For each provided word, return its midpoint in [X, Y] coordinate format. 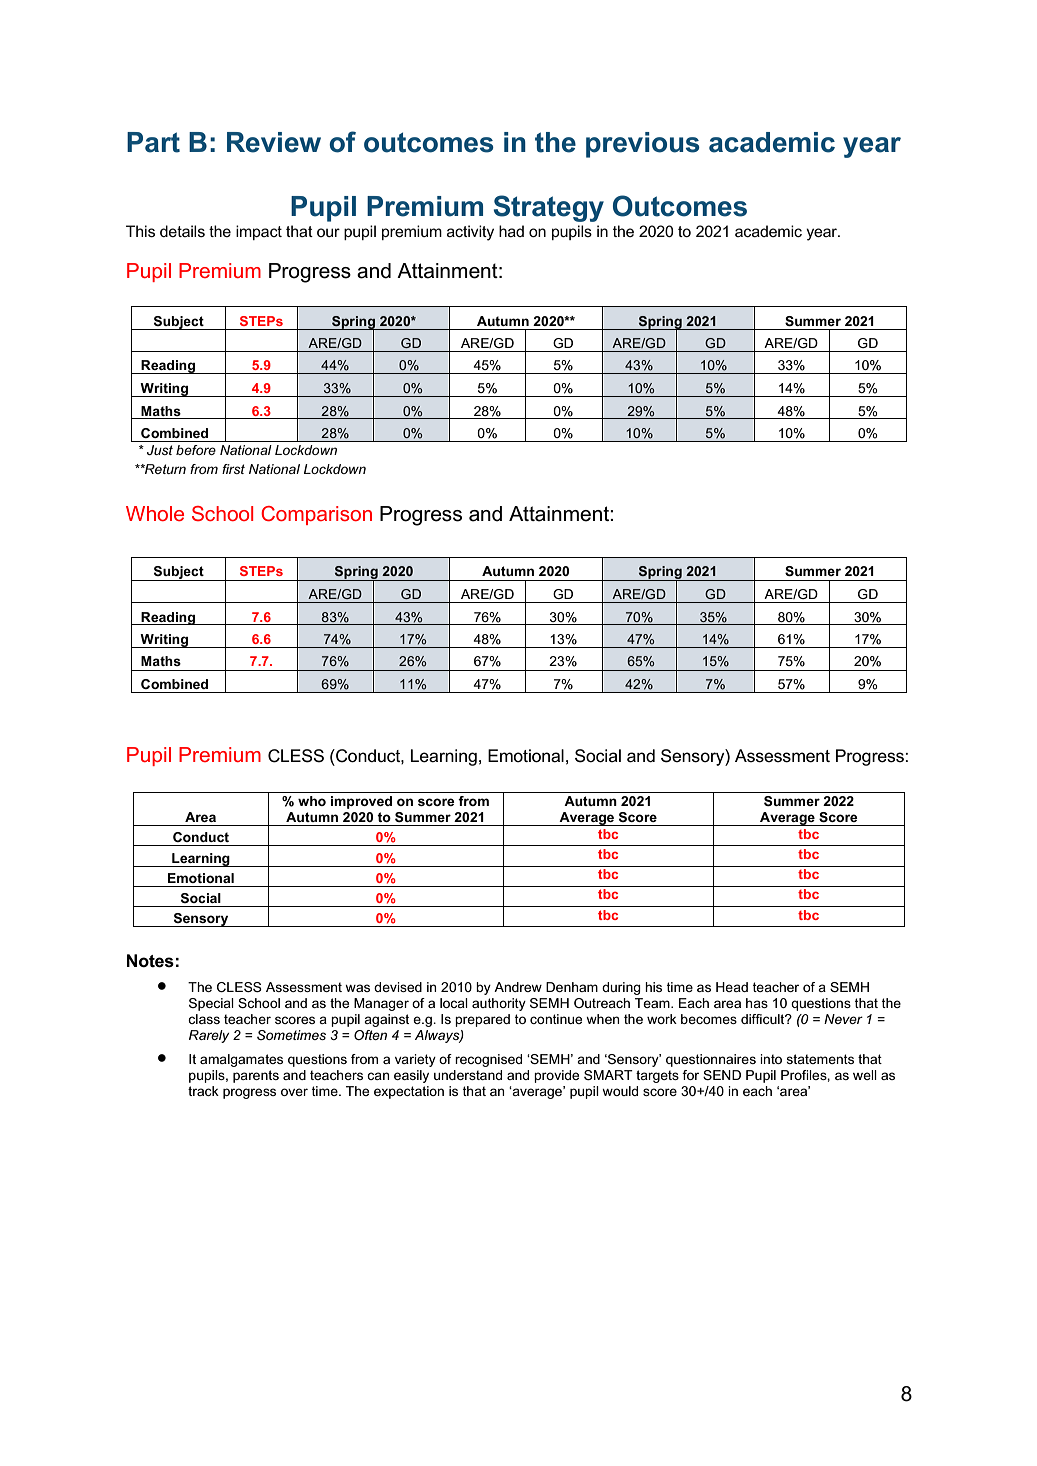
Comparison [316, 515]
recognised [488, 1060]
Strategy [549, 208]
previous [643, 145]
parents [256, 1076]
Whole [155, 513]
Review [274, 142]
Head [732, 987]
